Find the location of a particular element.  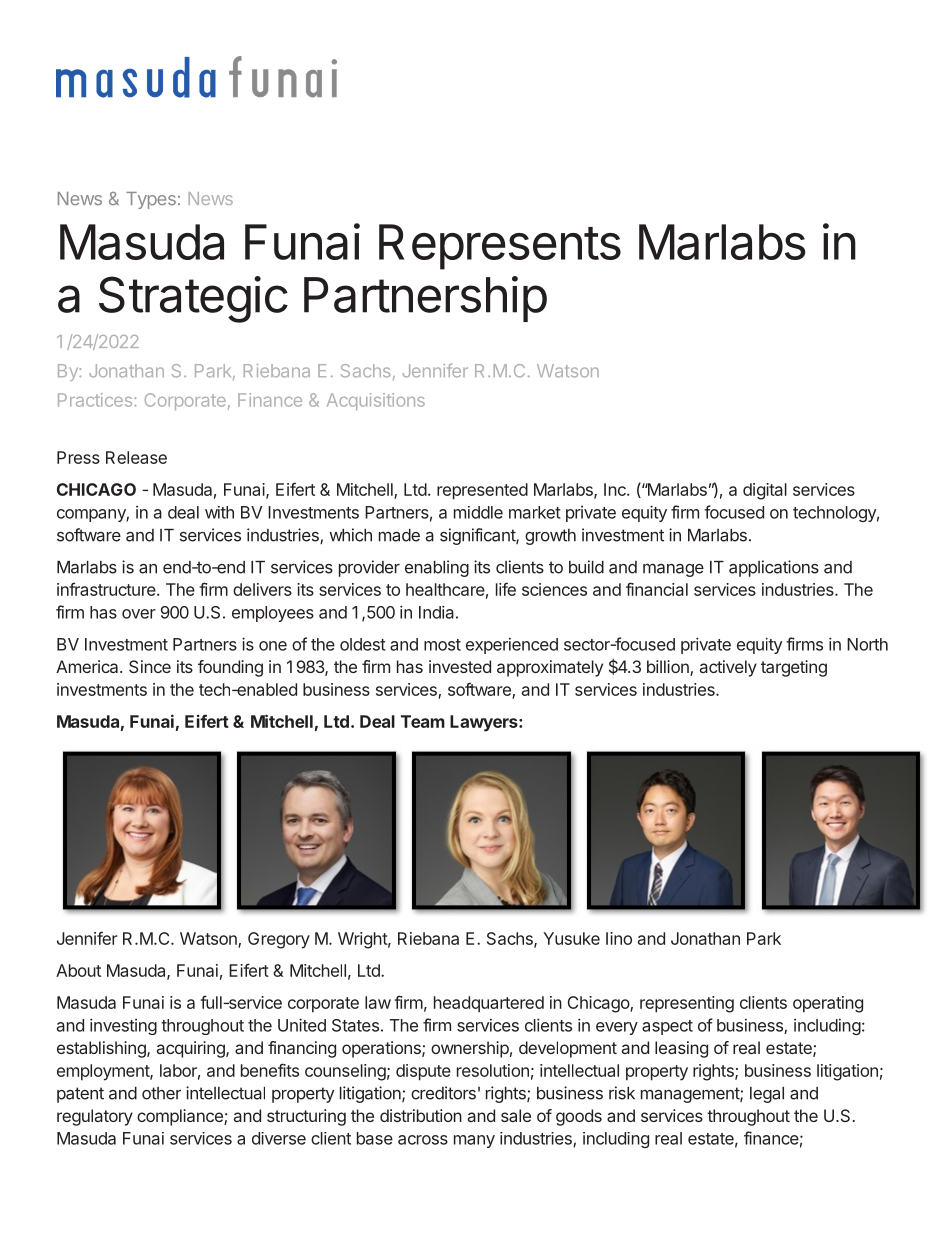

compliance is located at coordinates (181, 1117).
